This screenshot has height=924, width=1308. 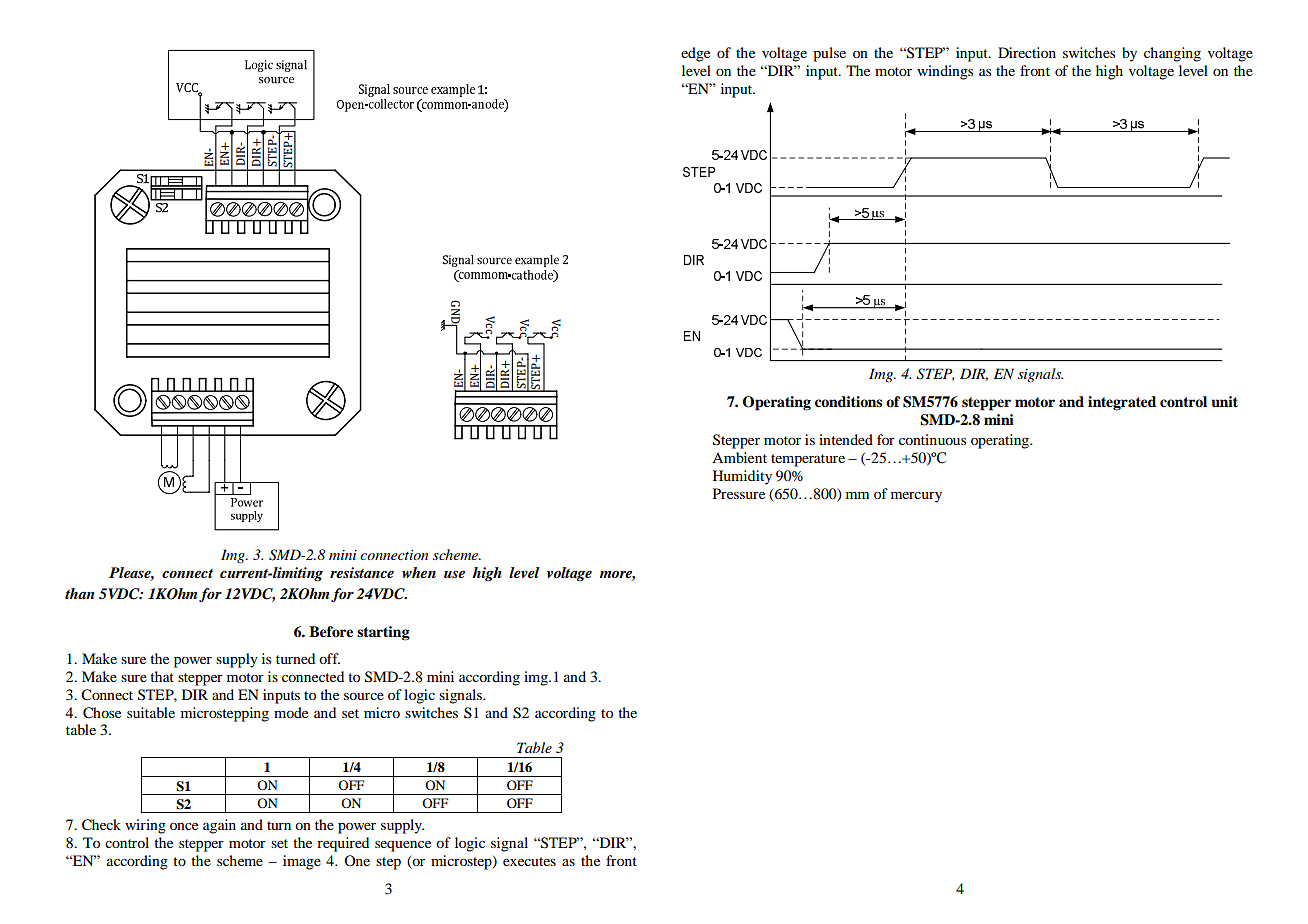 What do you see at coordinates (219, 826) in the screenshot?
I see `again` at bounding box center [219, 826].
